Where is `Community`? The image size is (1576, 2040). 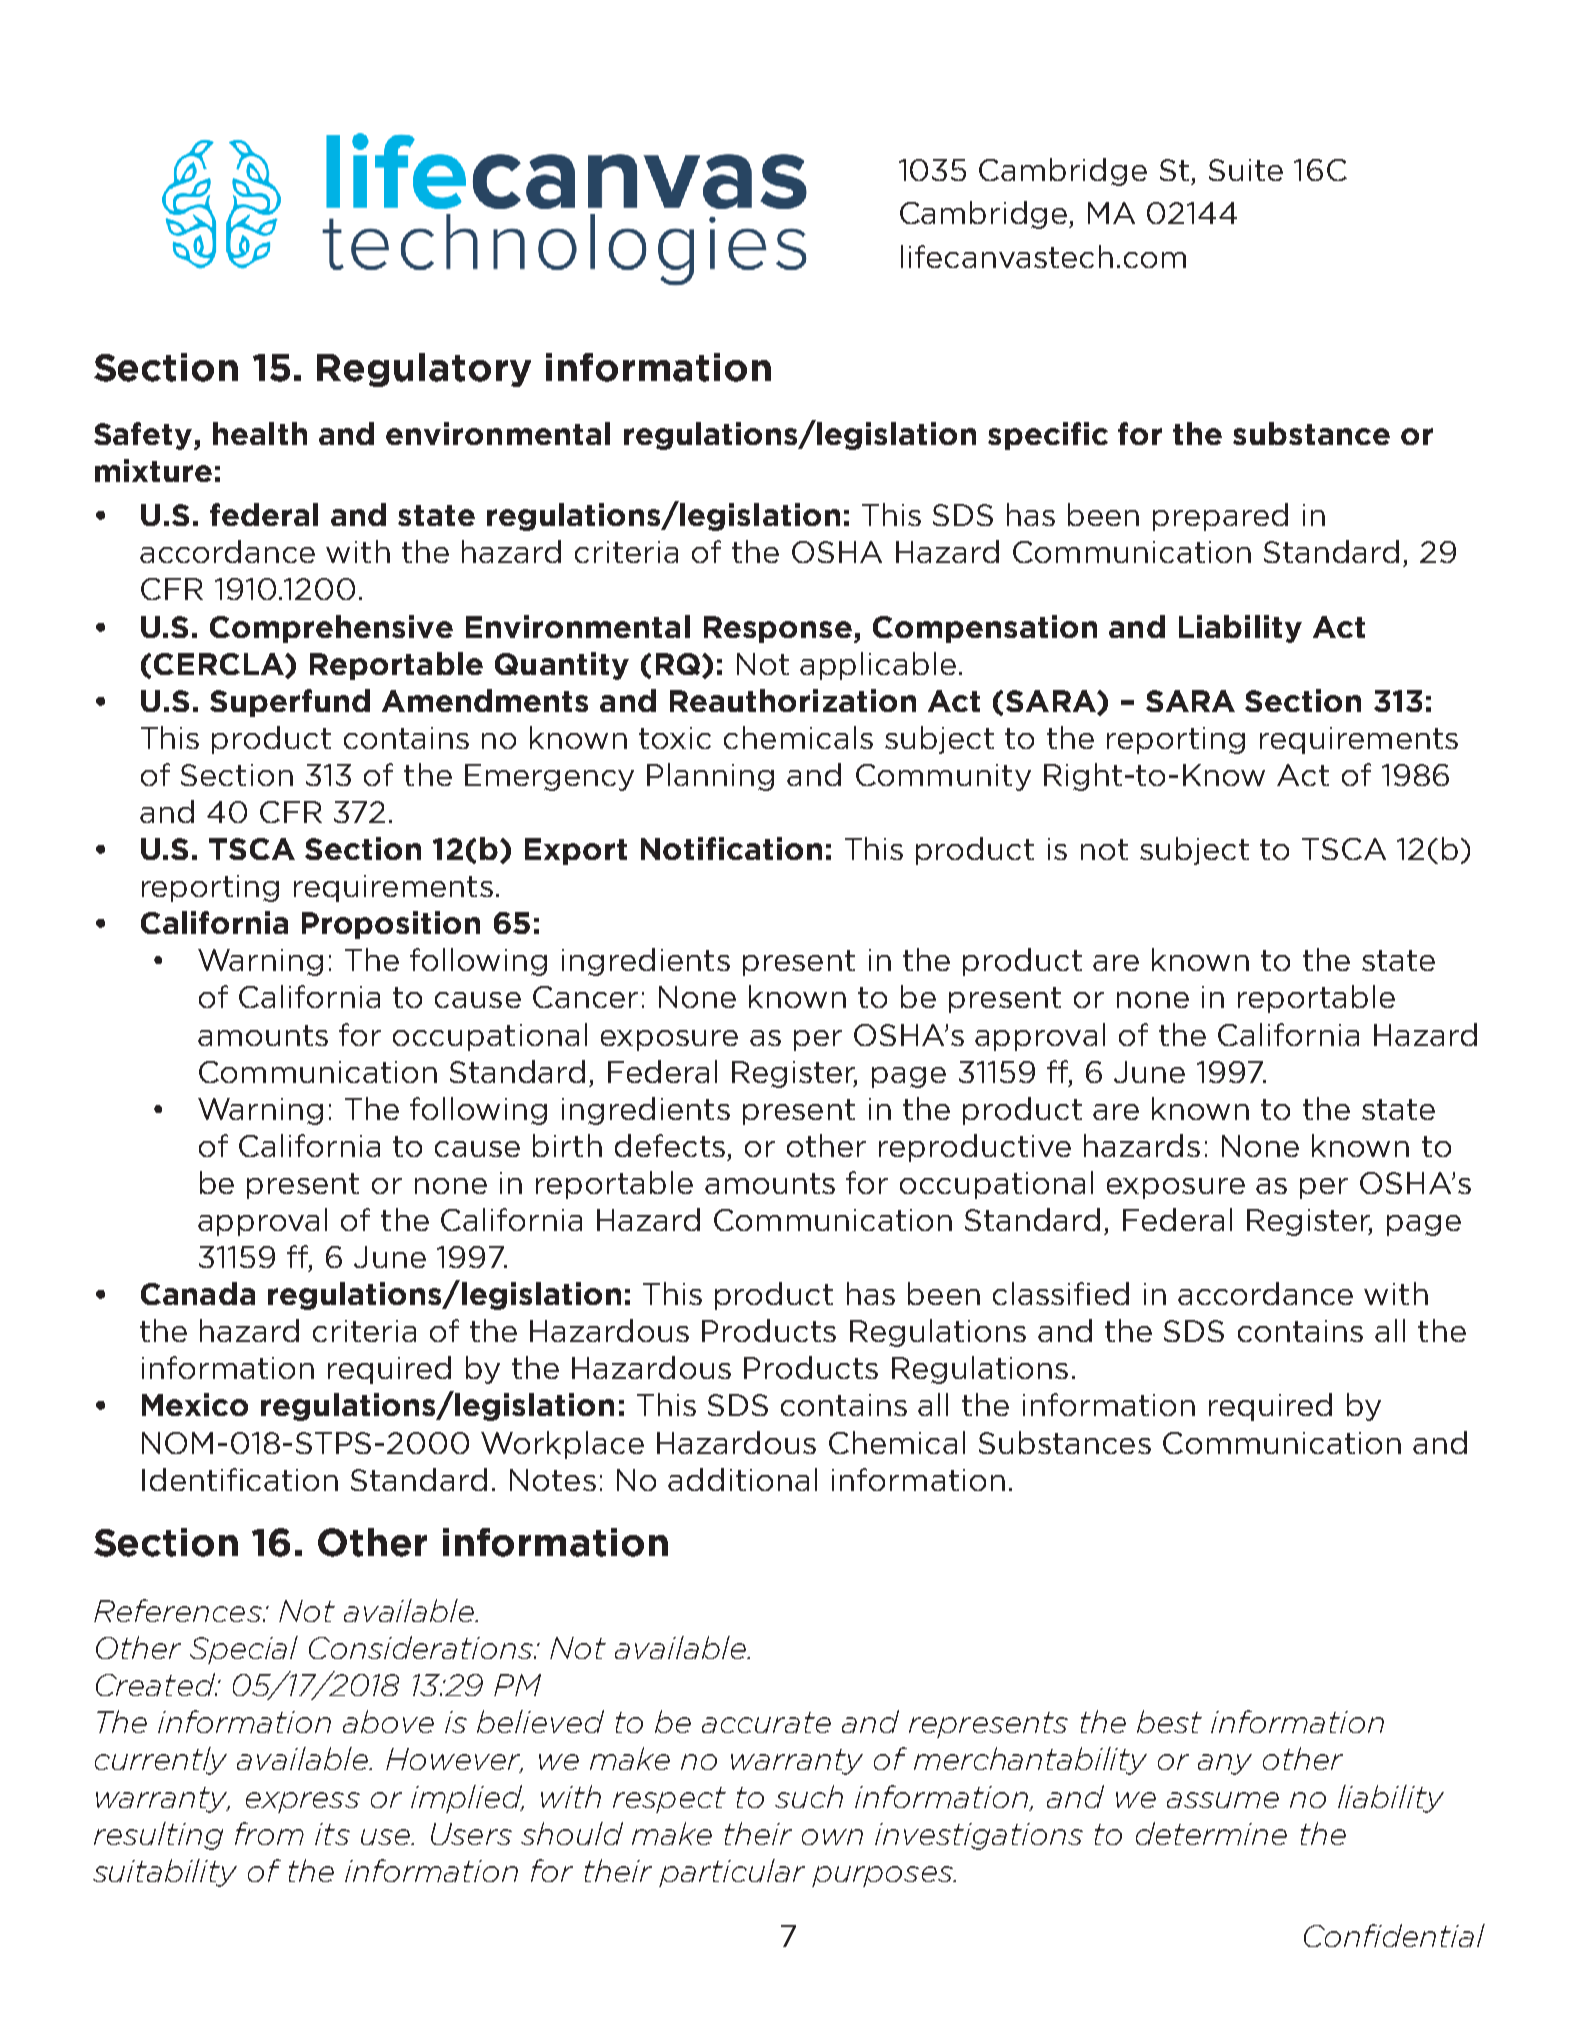
Community is located at coordinates (943, 777).
